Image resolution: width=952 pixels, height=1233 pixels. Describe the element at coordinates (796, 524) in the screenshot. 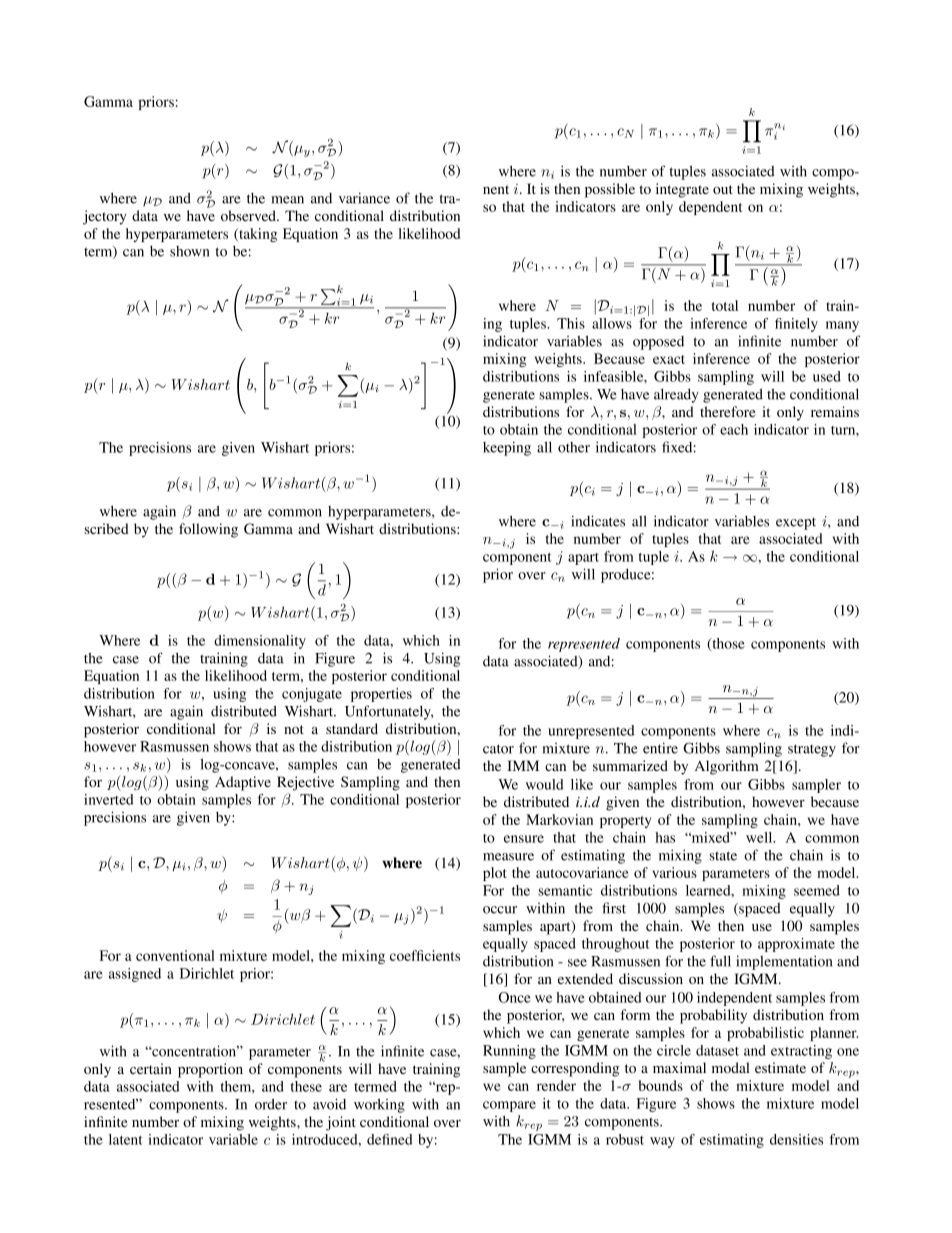

I see `except` at that location.
